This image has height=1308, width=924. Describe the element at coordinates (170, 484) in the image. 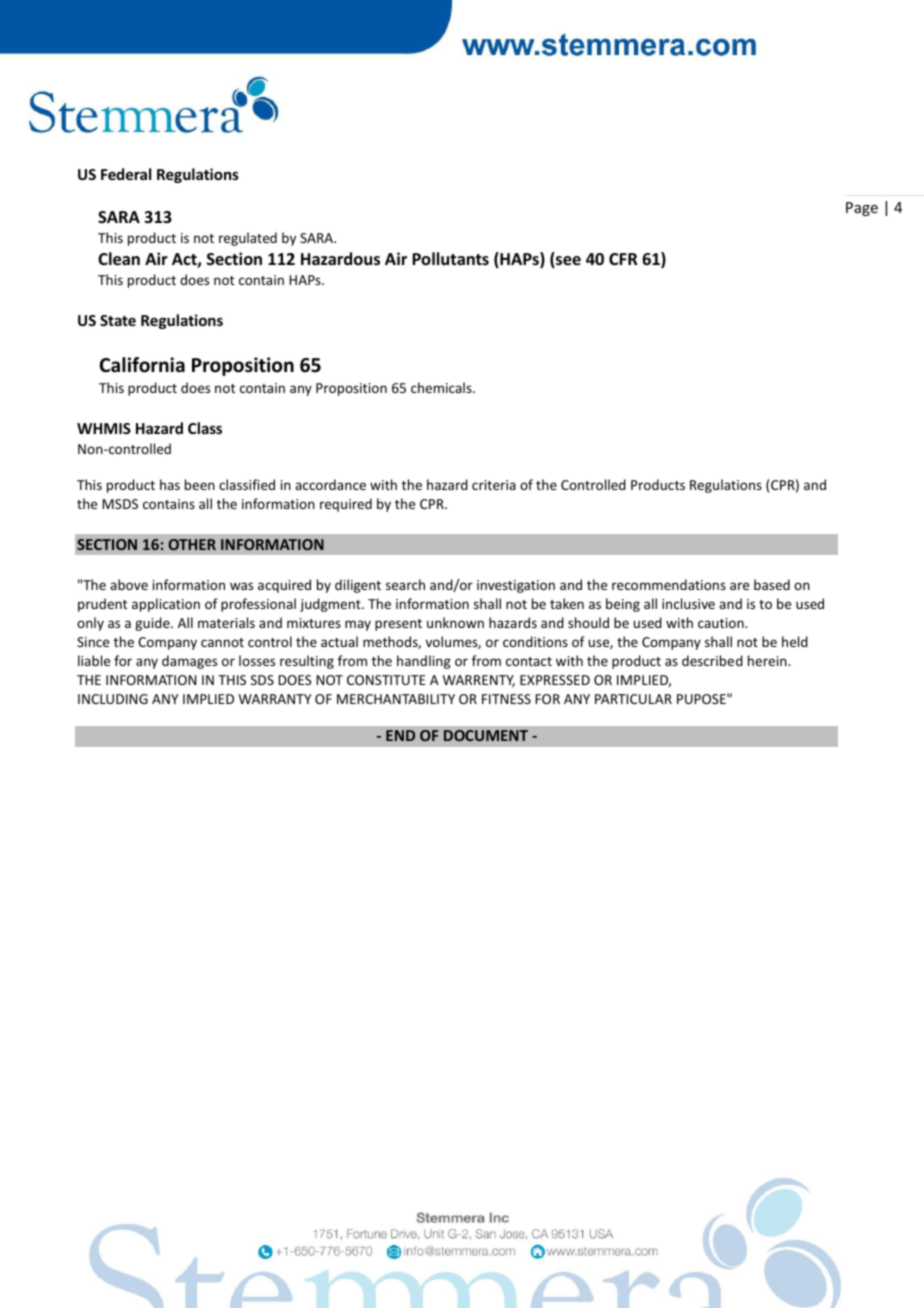

I see `has` at that location.
